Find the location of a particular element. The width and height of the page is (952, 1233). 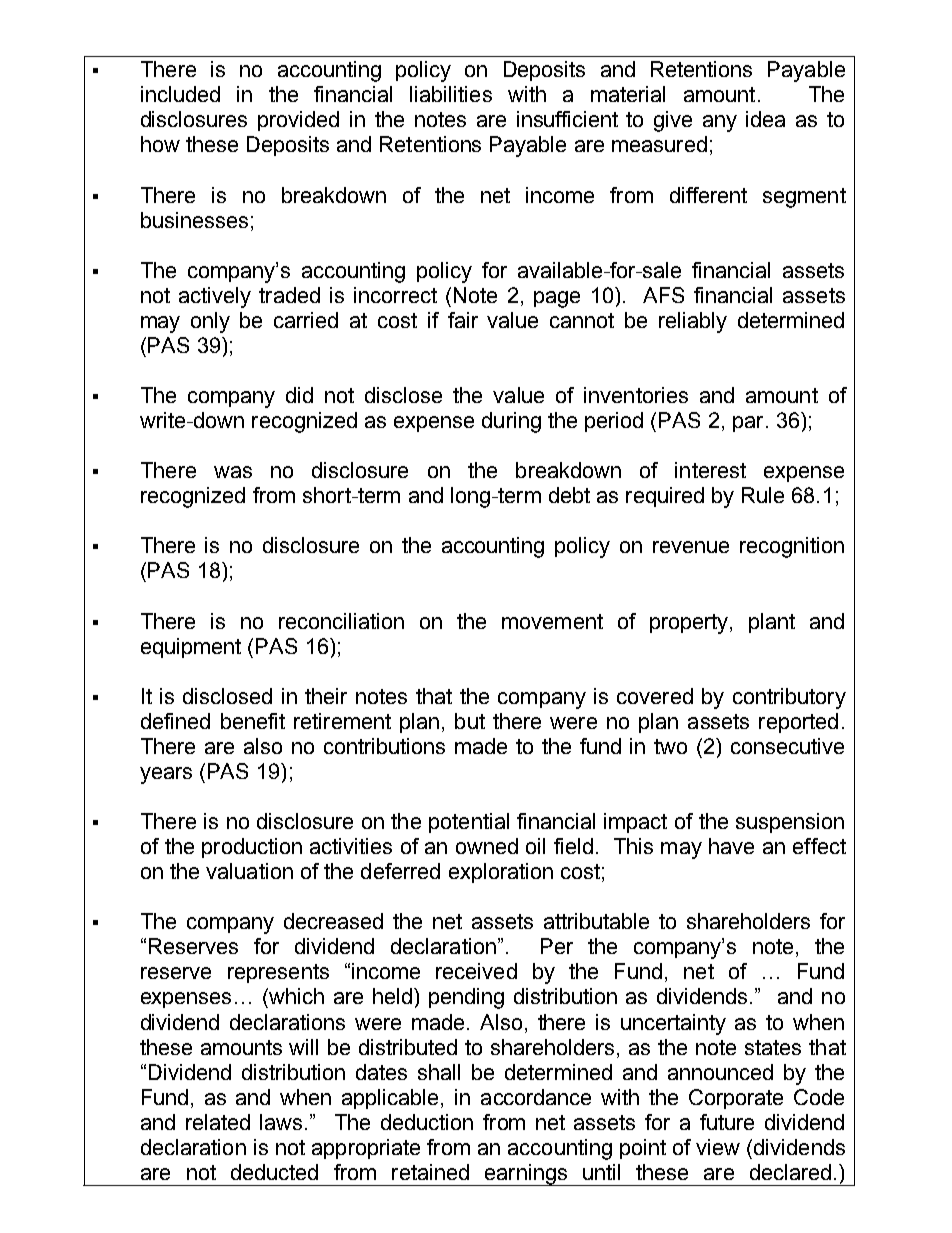

equipment is located at coordinates (191, 648).
